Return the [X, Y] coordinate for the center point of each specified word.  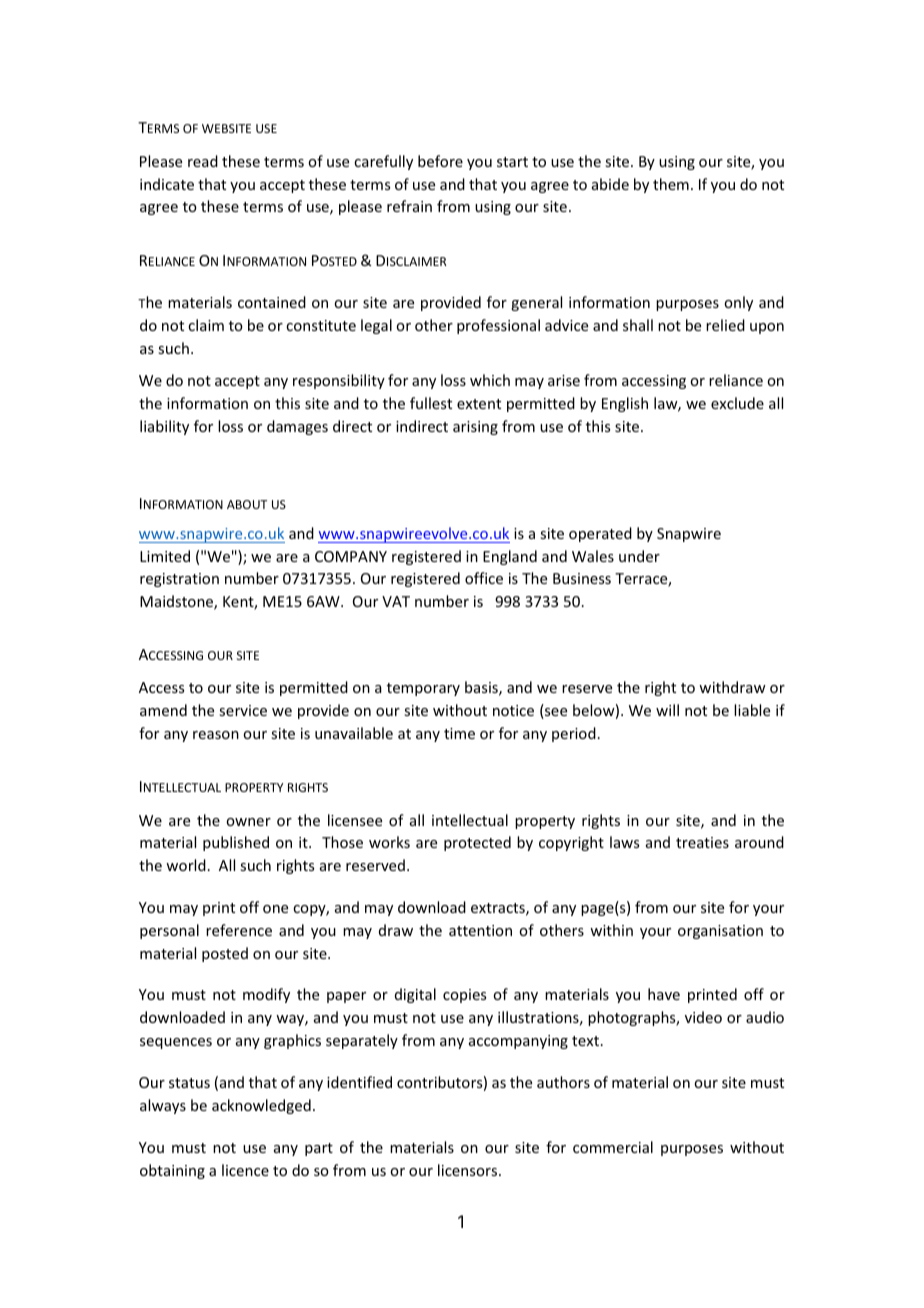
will [667, 710]
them [671, 184]
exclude [737, 403]
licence [245, 1170]
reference [239, 930]
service [243, 710]
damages [297, 427]
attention [480, 930]
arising [475, 428]
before [440, 161]
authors [563, 1082]
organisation [720, 932]
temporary [423, 689]
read [203, 161]
